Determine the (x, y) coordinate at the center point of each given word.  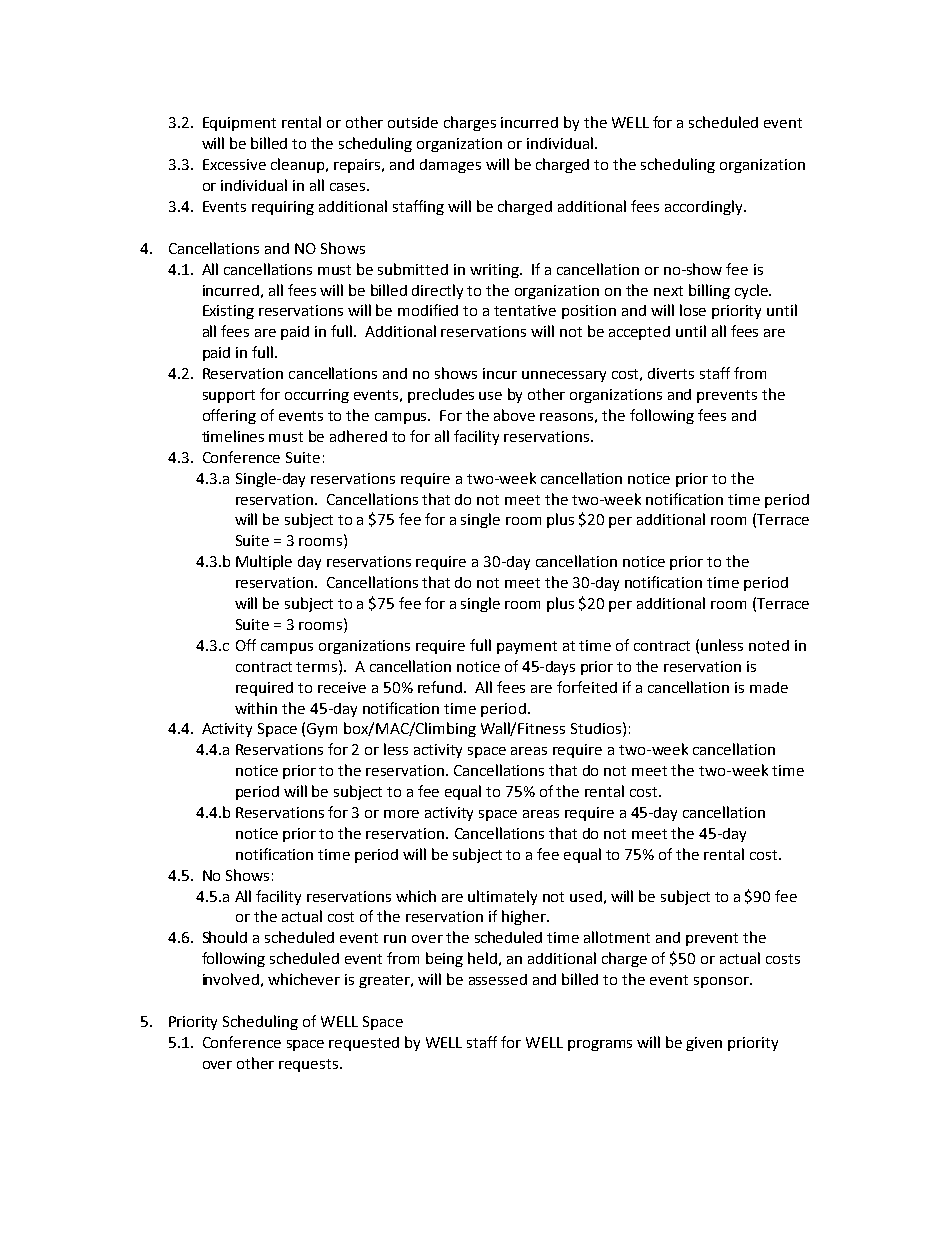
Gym (322, 730)
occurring (317, 396)
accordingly (705, 207)
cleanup (299, 165)
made (769, 687)
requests (310, 1065)
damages (450, 166)
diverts (671, 373)
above (514, 415)
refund (441, 687)
